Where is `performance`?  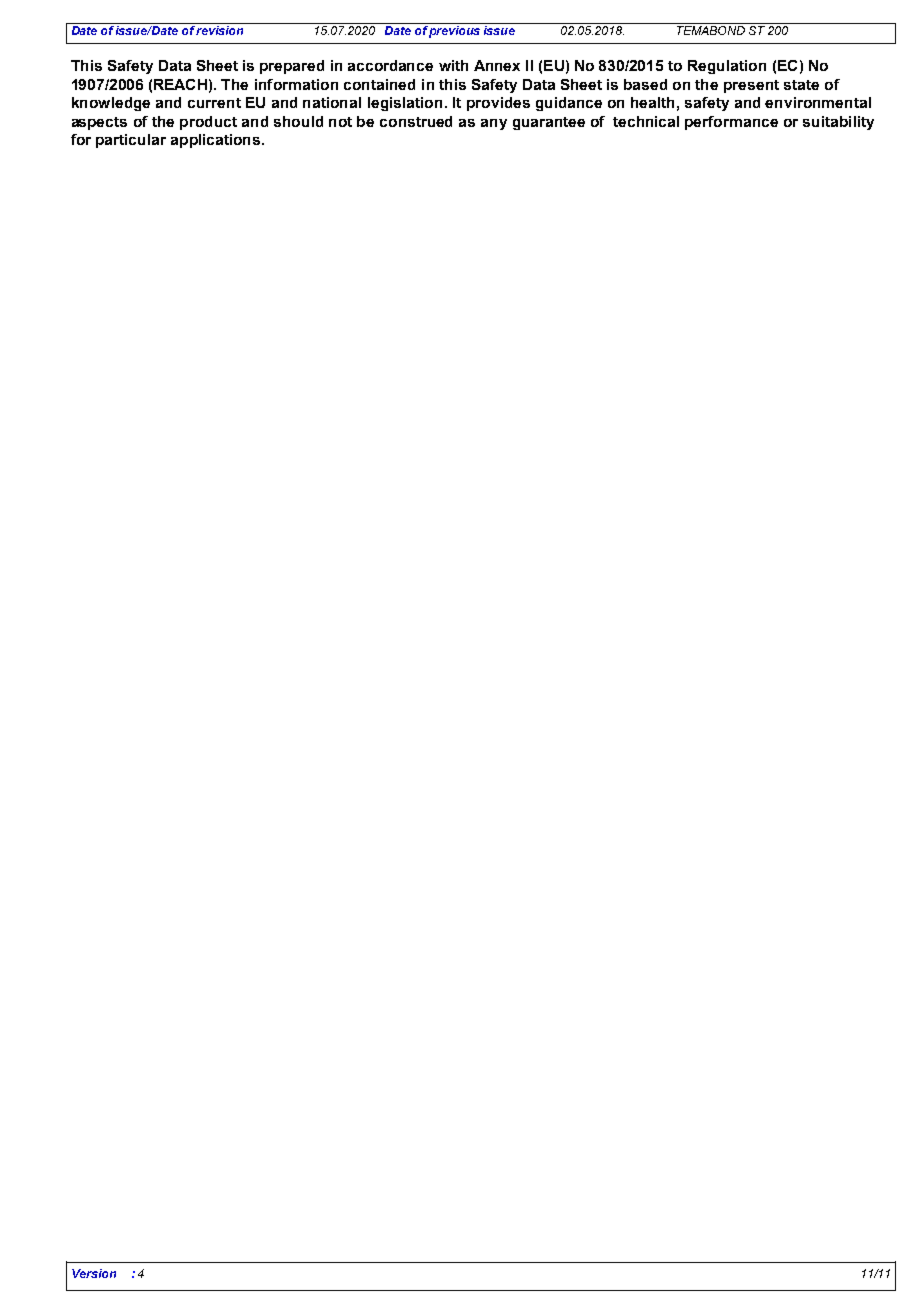
performance is located at coordinates (731, 123).
